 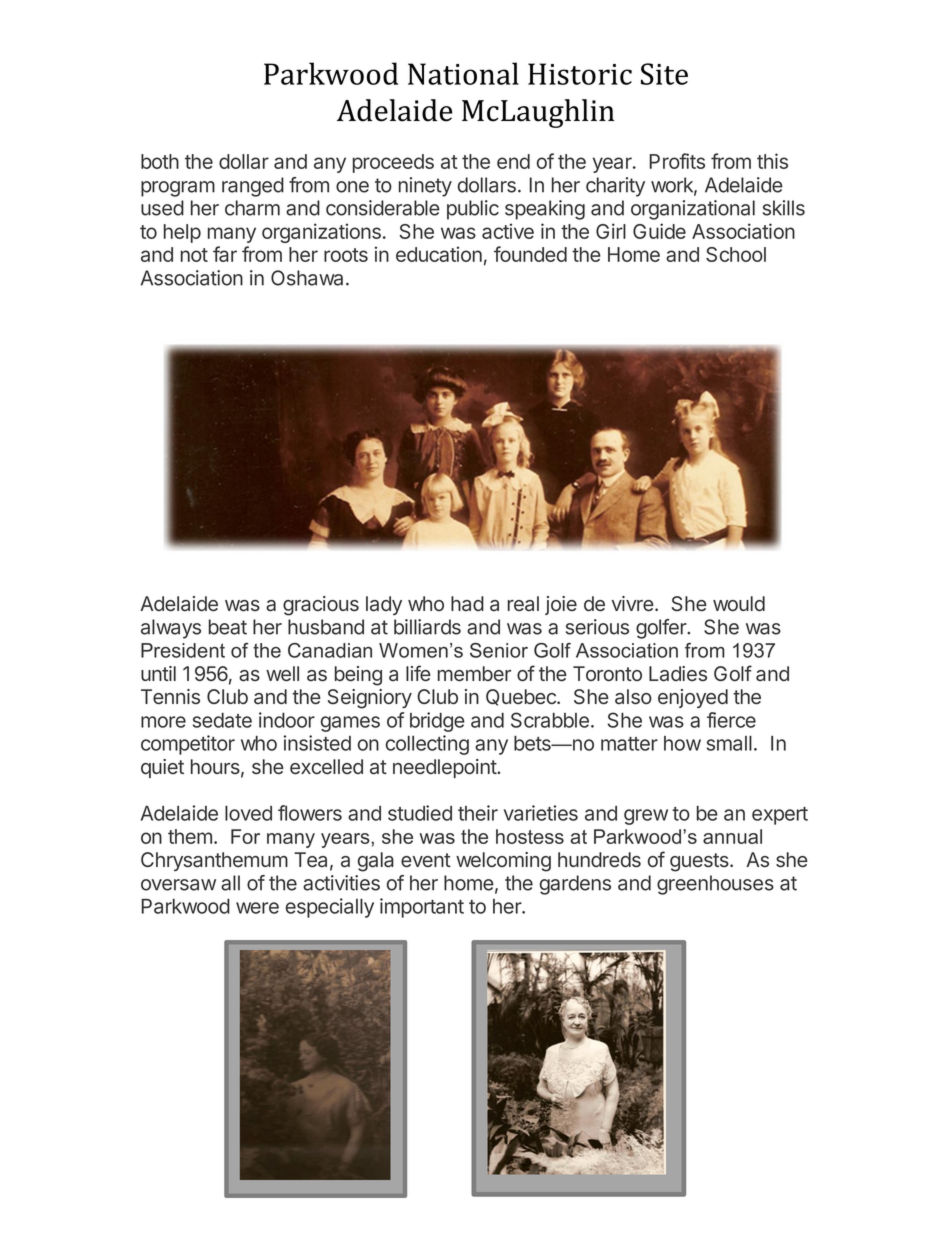 What do you see at coordinates (664, 74) in the page?
I see `Site` at bounding box center [664, 74].
